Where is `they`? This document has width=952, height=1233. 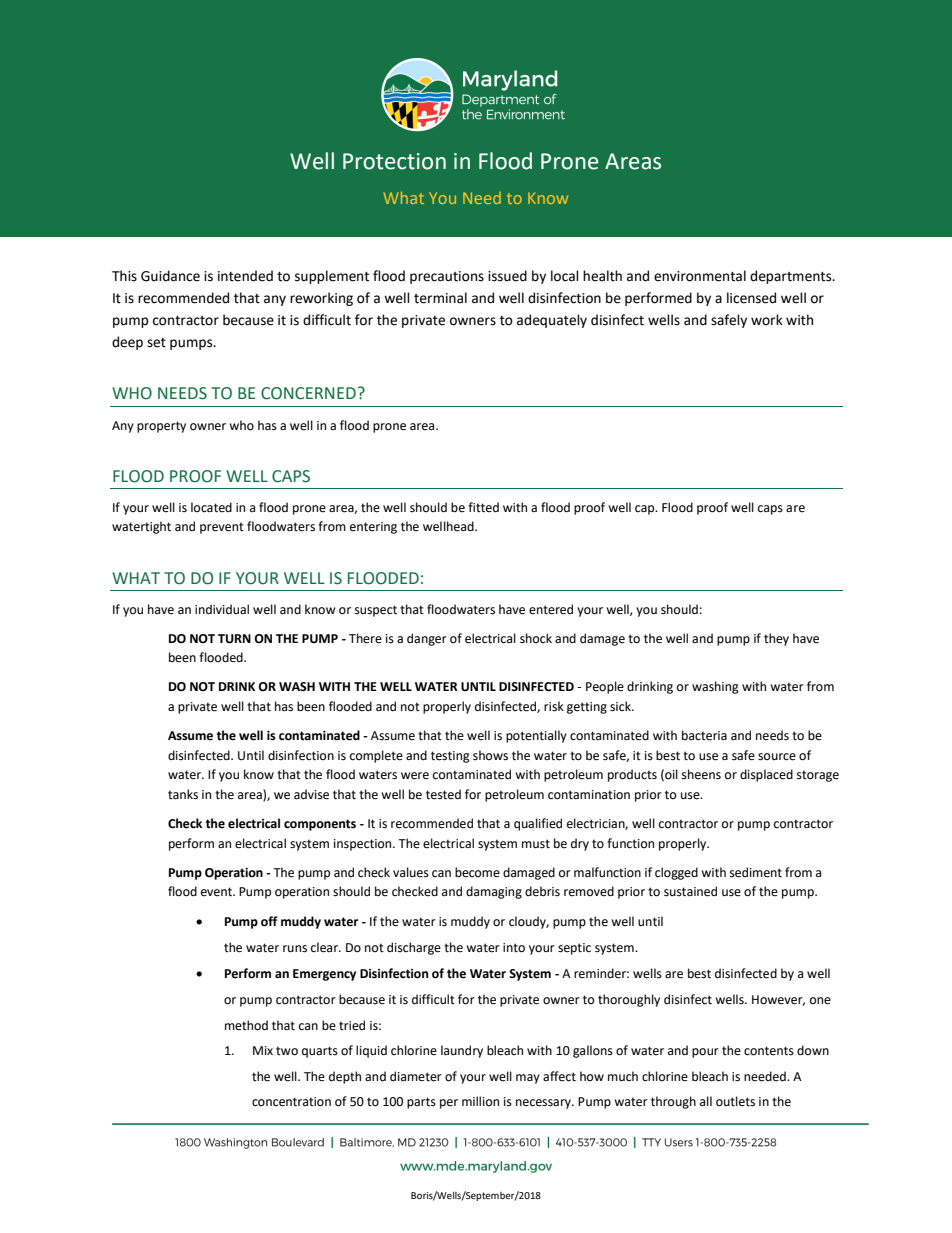
they is located at coordinates (776, 639).
